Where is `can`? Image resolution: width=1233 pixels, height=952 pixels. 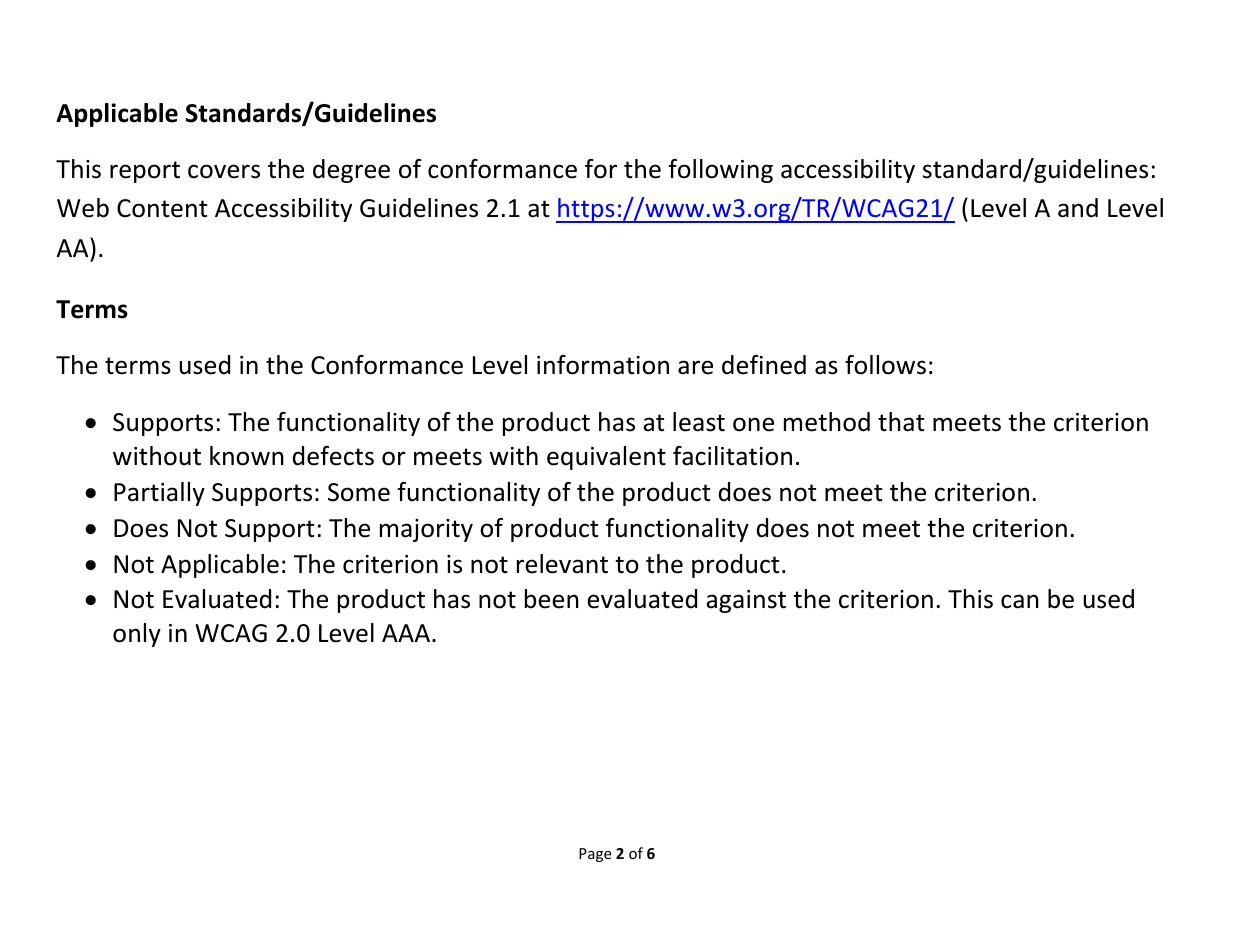 can is located at coordinates (1020, 601).
